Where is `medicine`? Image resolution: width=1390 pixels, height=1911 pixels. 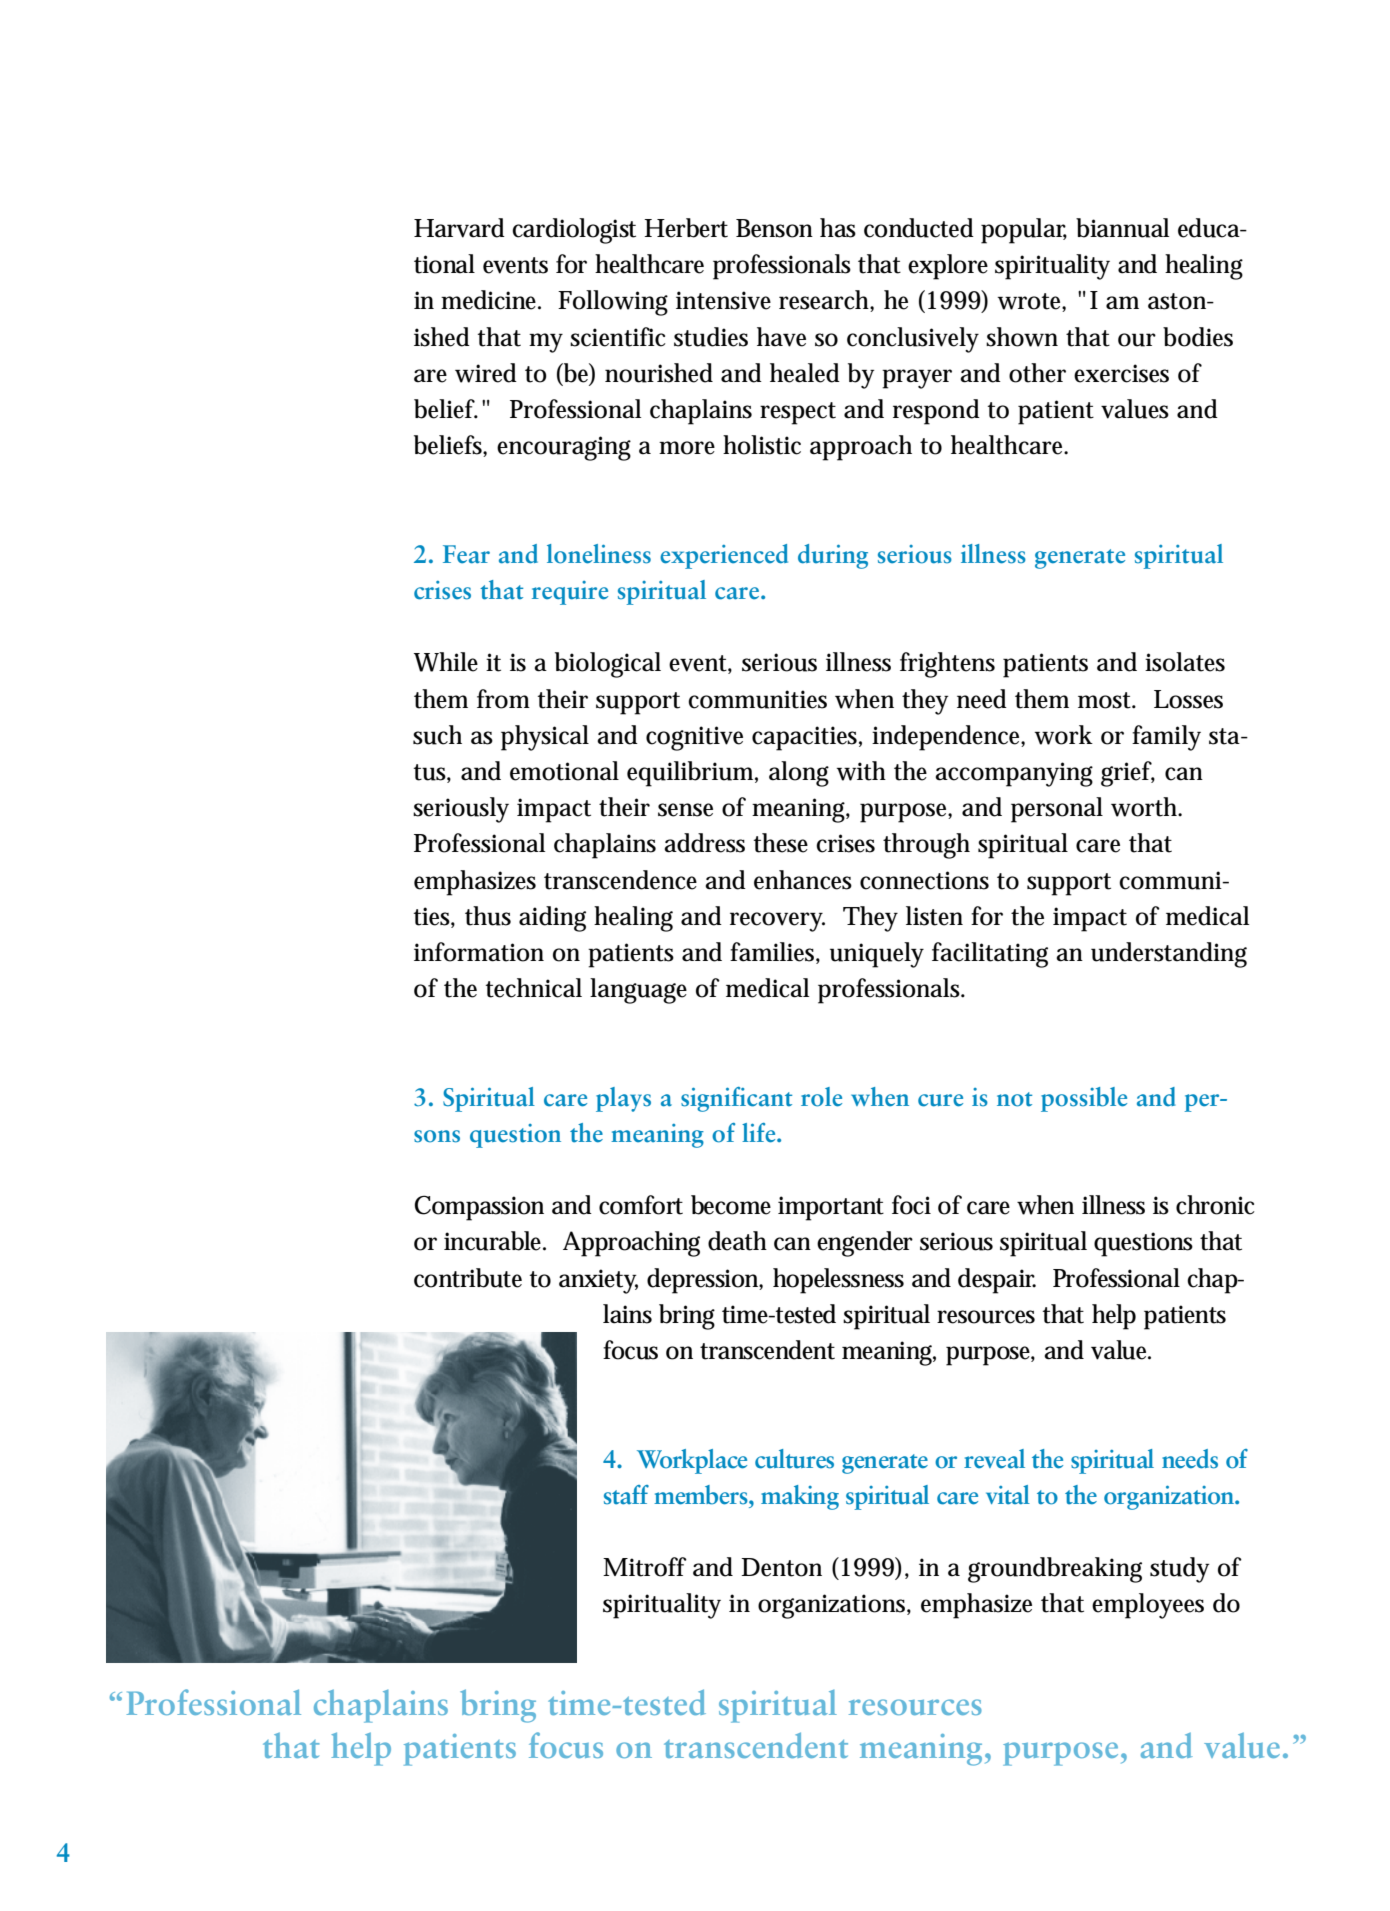
medicine is located at coordinates (490, 300).
